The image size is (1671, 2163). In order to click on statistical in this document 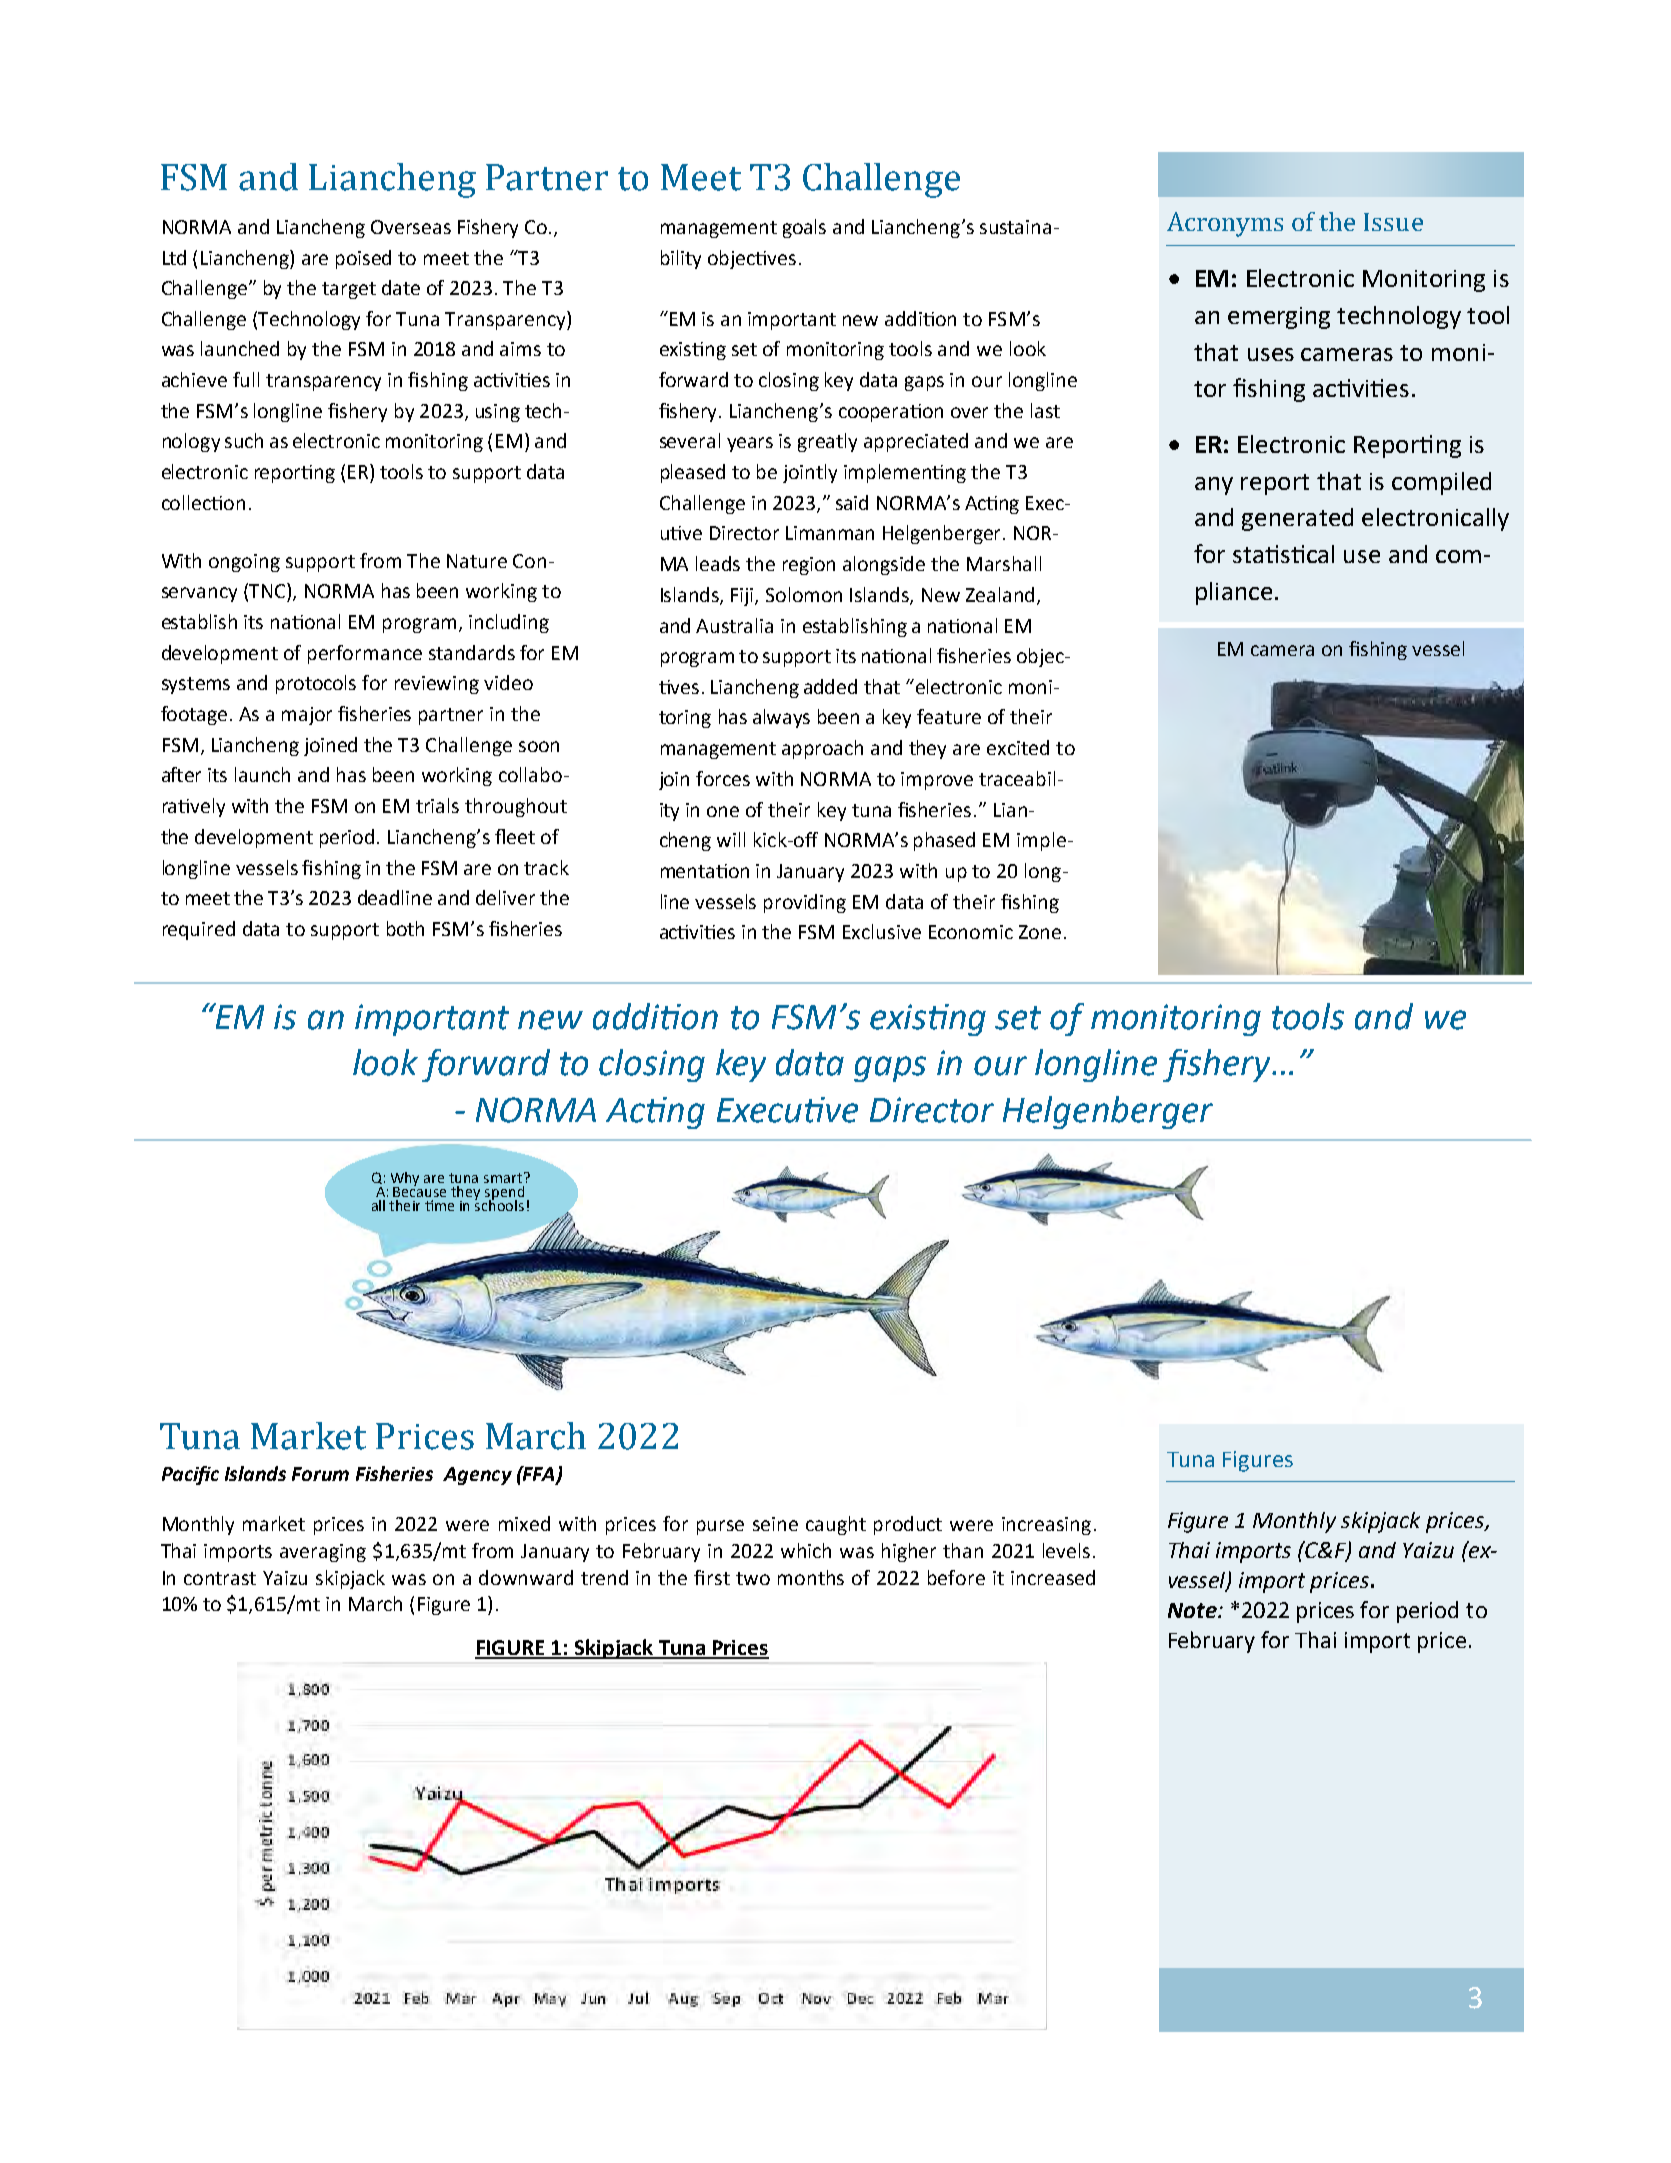, I will do `click(1283, 554)`.
